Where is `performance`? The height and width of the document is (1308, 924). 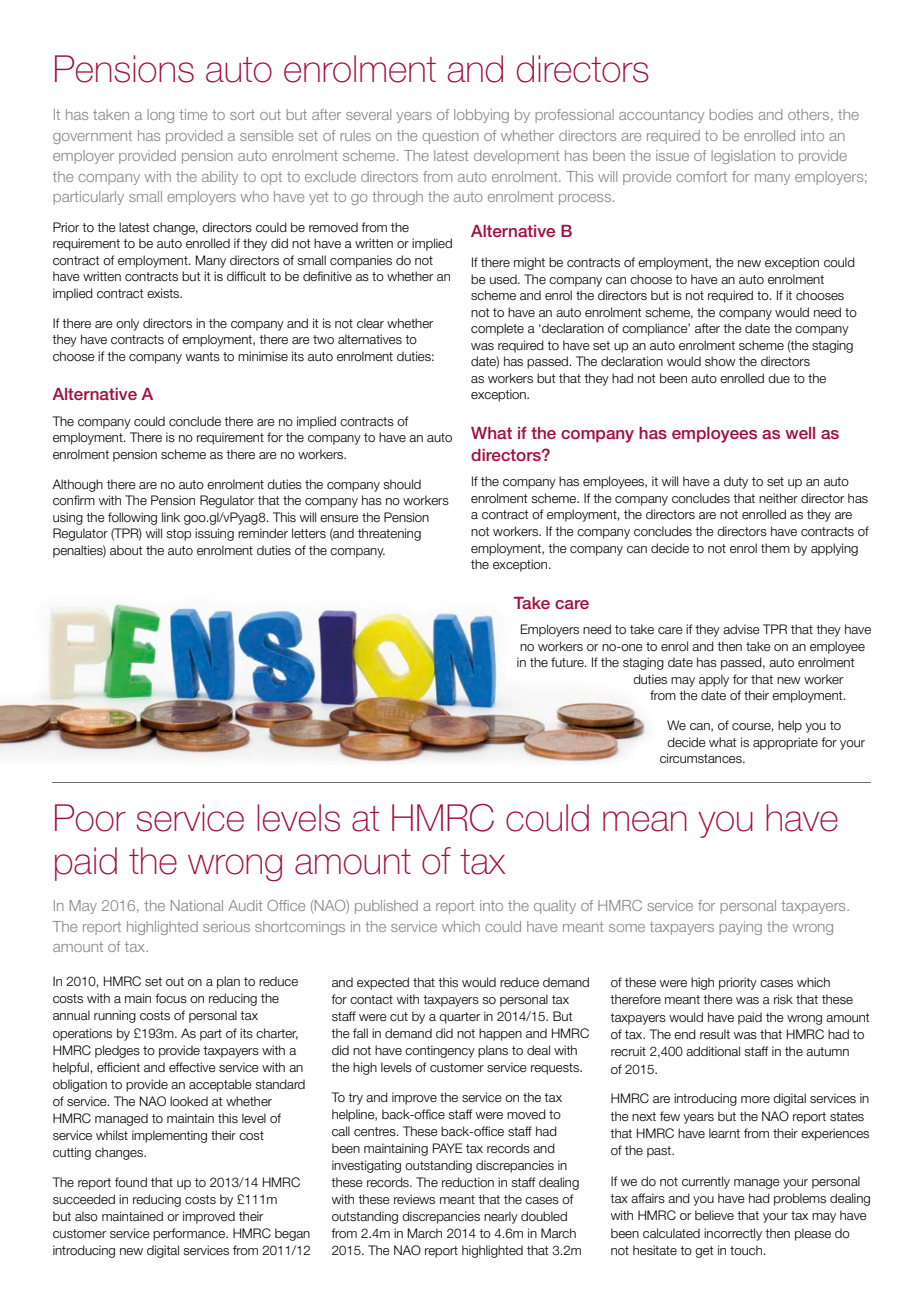 performance is located at coordinates (190, 1234).
